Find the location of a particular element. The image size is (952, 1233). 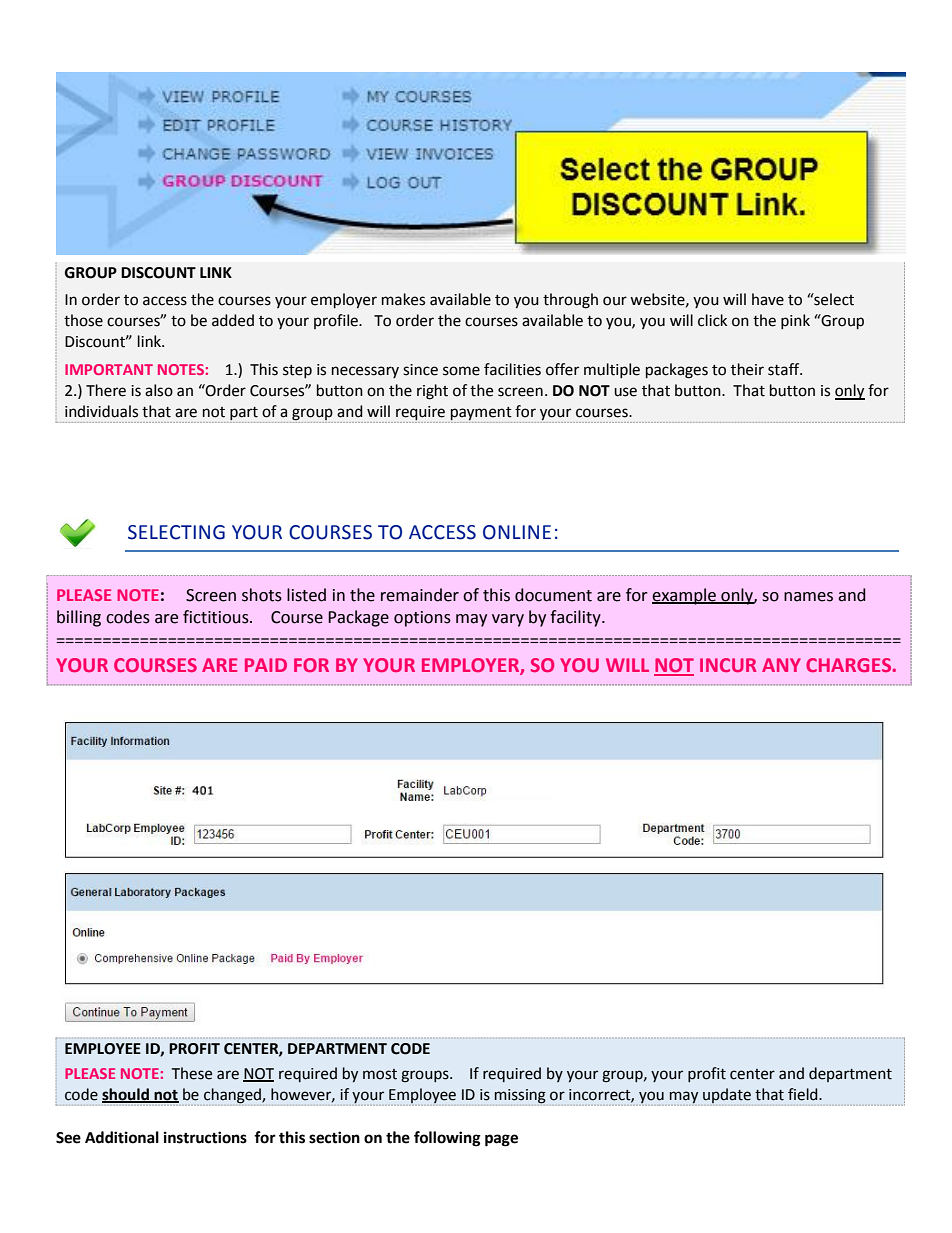

following is located at coordinates (447, 1139).
